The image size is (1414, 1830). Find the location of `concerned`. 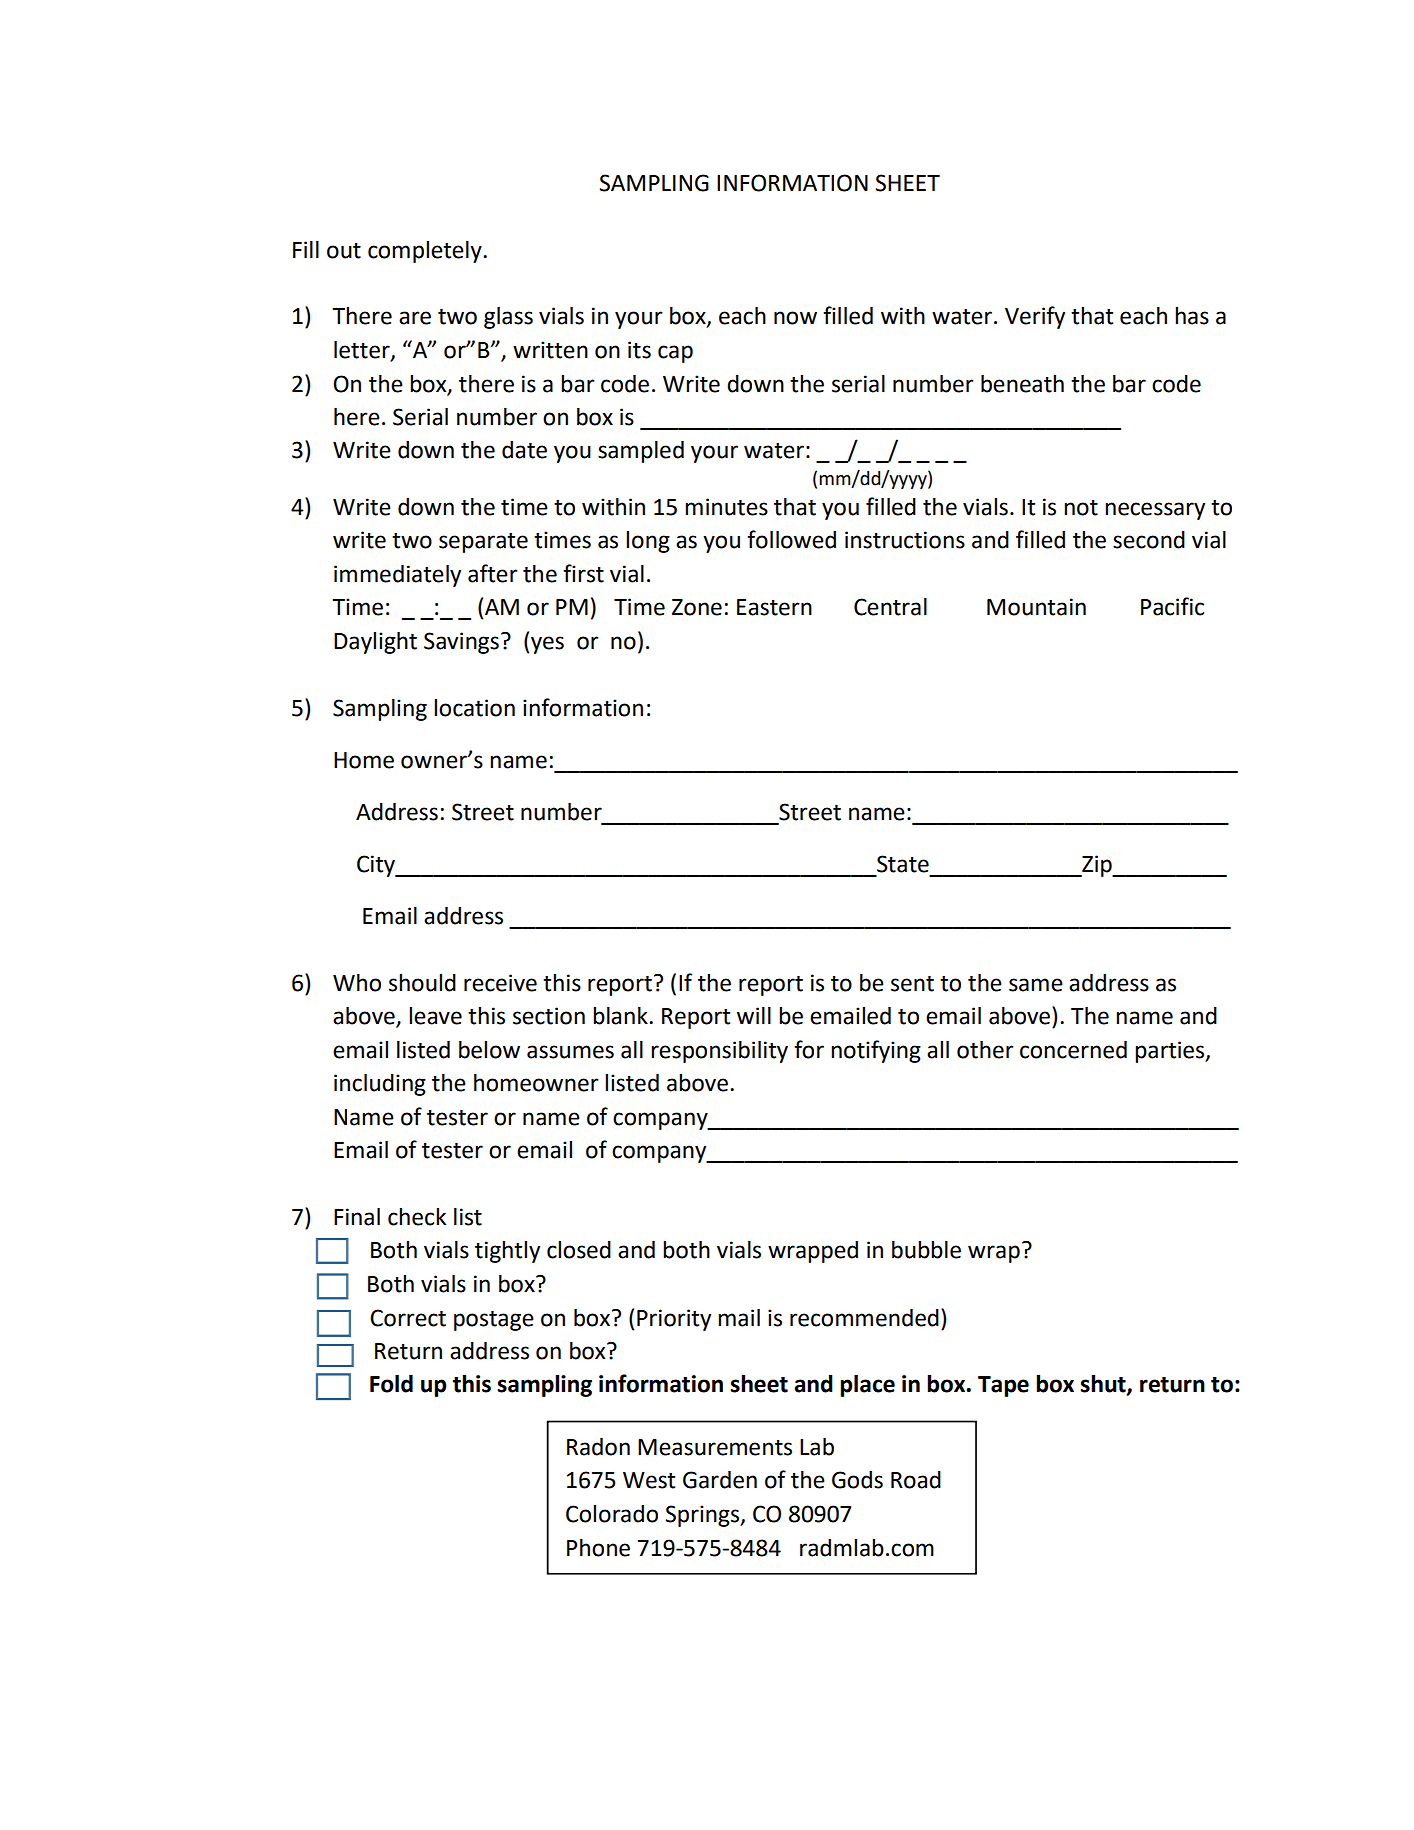

concerned is located at coordinates (1073, 1050).
